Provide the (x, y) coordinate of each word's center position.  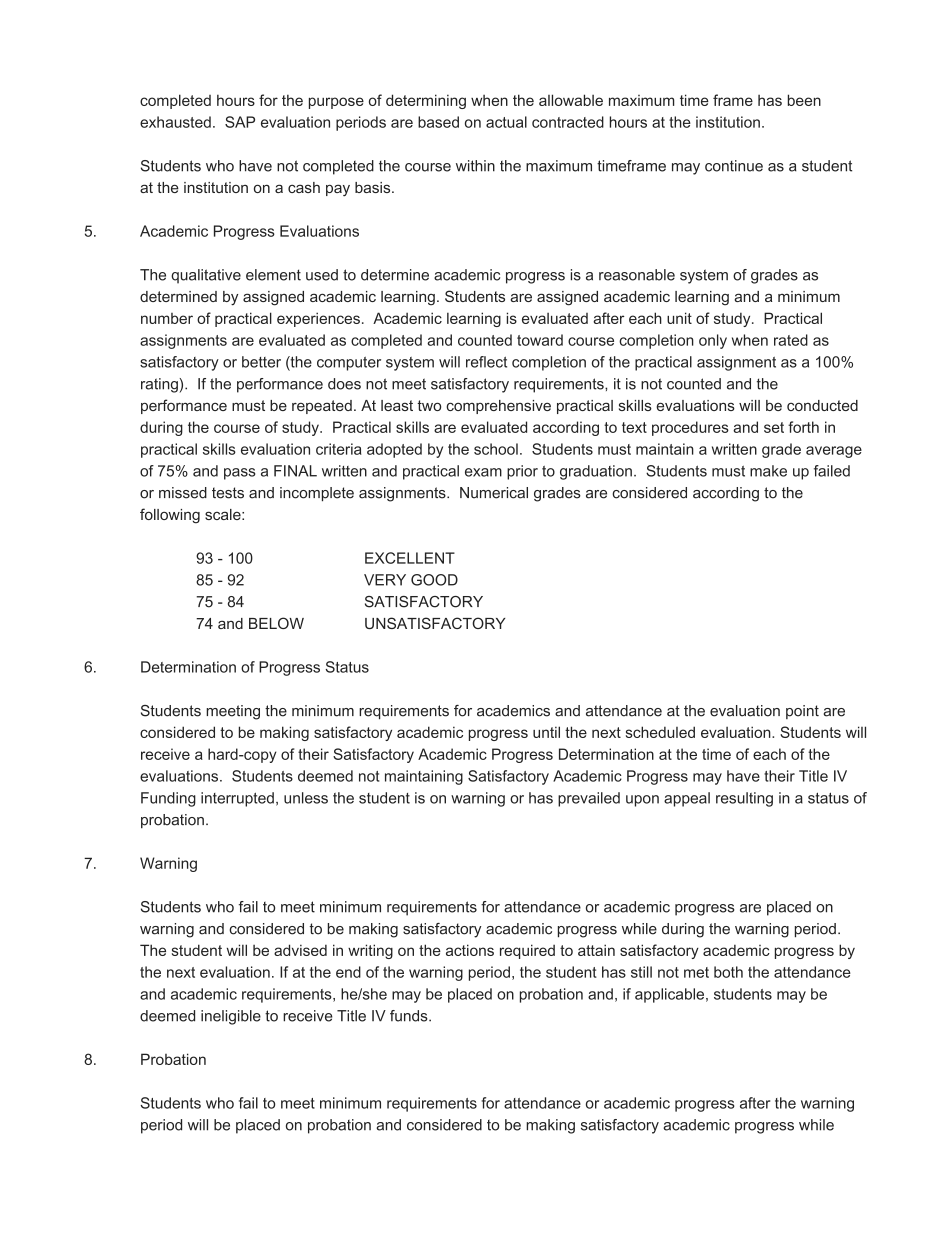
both (728, 972)
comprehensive (498, 407)
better (261, 362)
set (774, 427)
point (802, 712)
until (546, 732)
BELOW (276, 623)
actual (506, 122)
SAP (240, 122)
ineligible (231, 1017)
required (527, 951)
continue (734, 166)
